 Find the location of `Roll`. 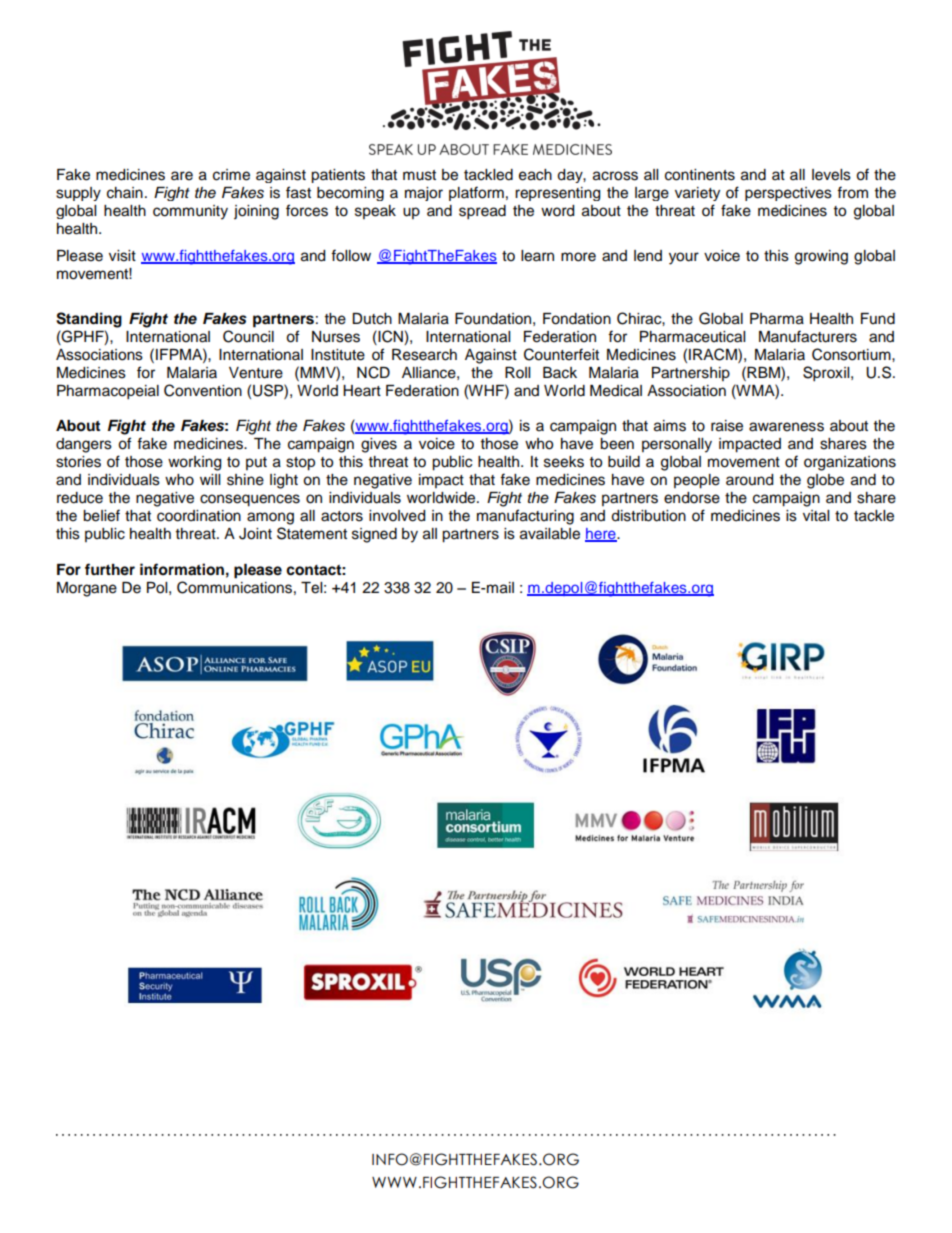

Roll is located at coordinates (517, 373).
